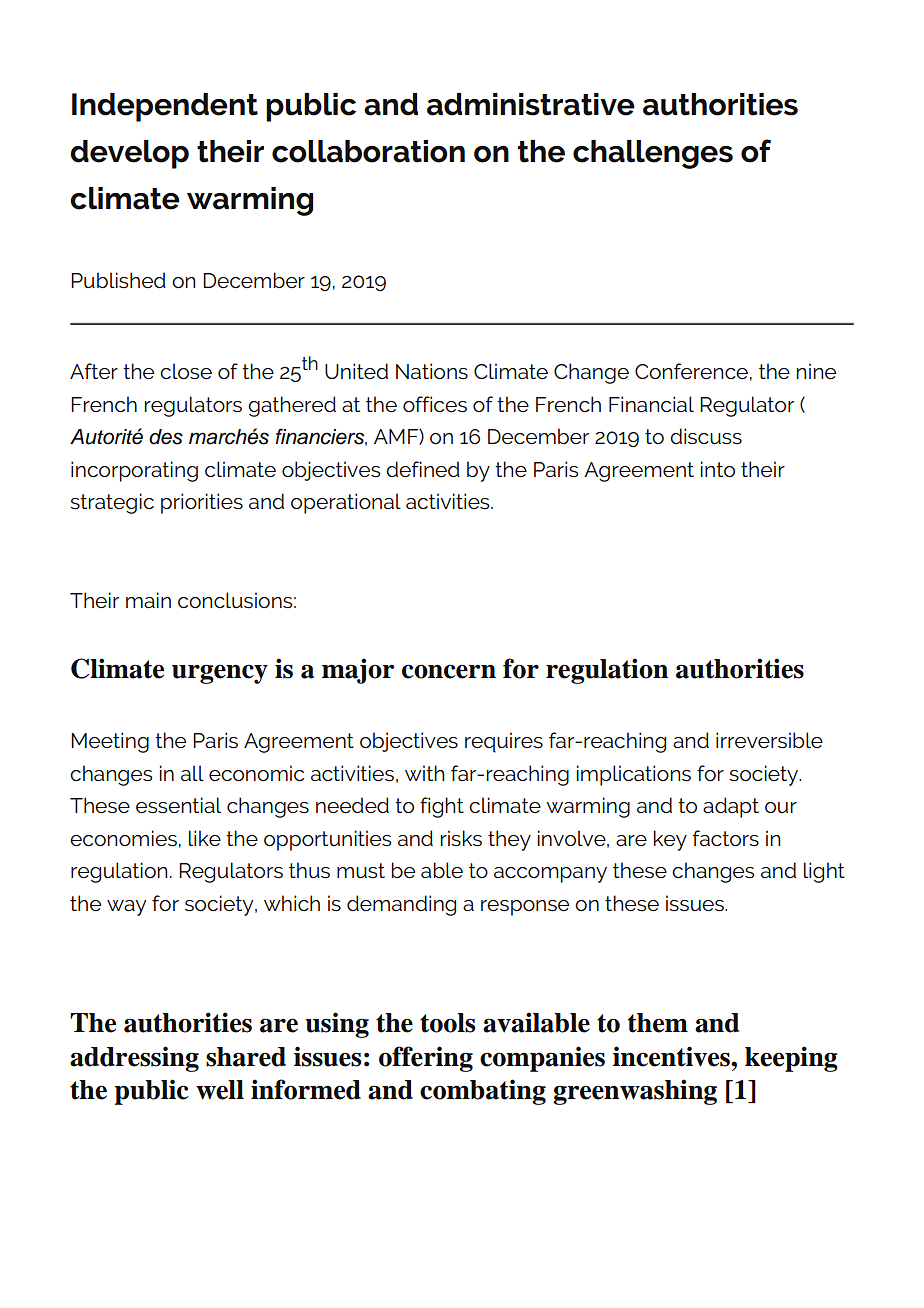 This screenshot has width=924, height=1308. What do you see at coordinates (718, 469) in the screenshot?
I see `into` at bounding box center [718, 469].
